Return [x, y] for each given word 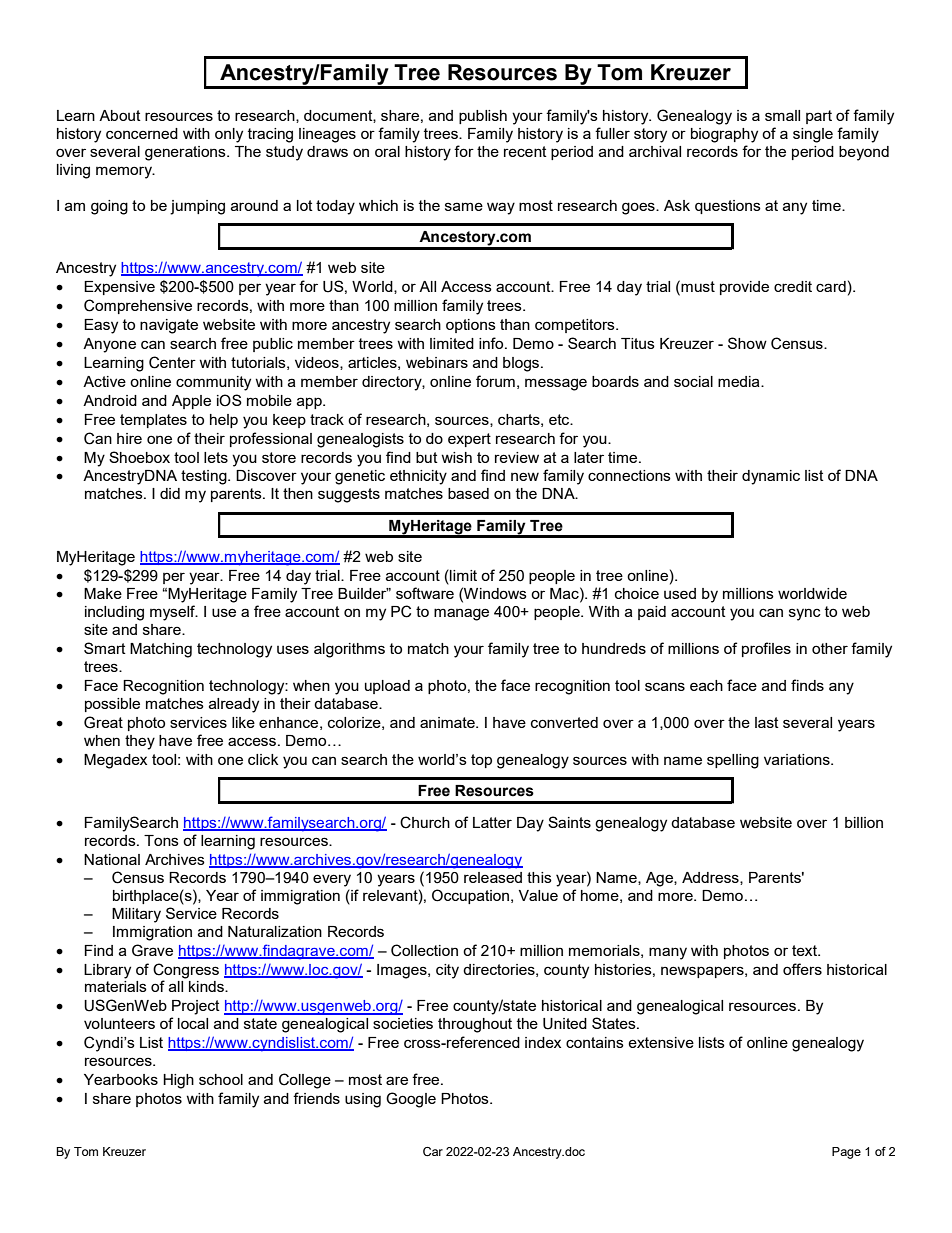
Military [136, 915]
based [468, 493]
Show [747, 343]
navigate [169, 326]
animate [448, 722]
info [492, 343]
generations [186, 153]
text [806, 950]
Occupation [470, 896]
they [140, 742]
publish [483, 117]
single [813, 135]
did [170, 493]
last [767, 722]
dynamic [771, 477]
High [178, 1081]
